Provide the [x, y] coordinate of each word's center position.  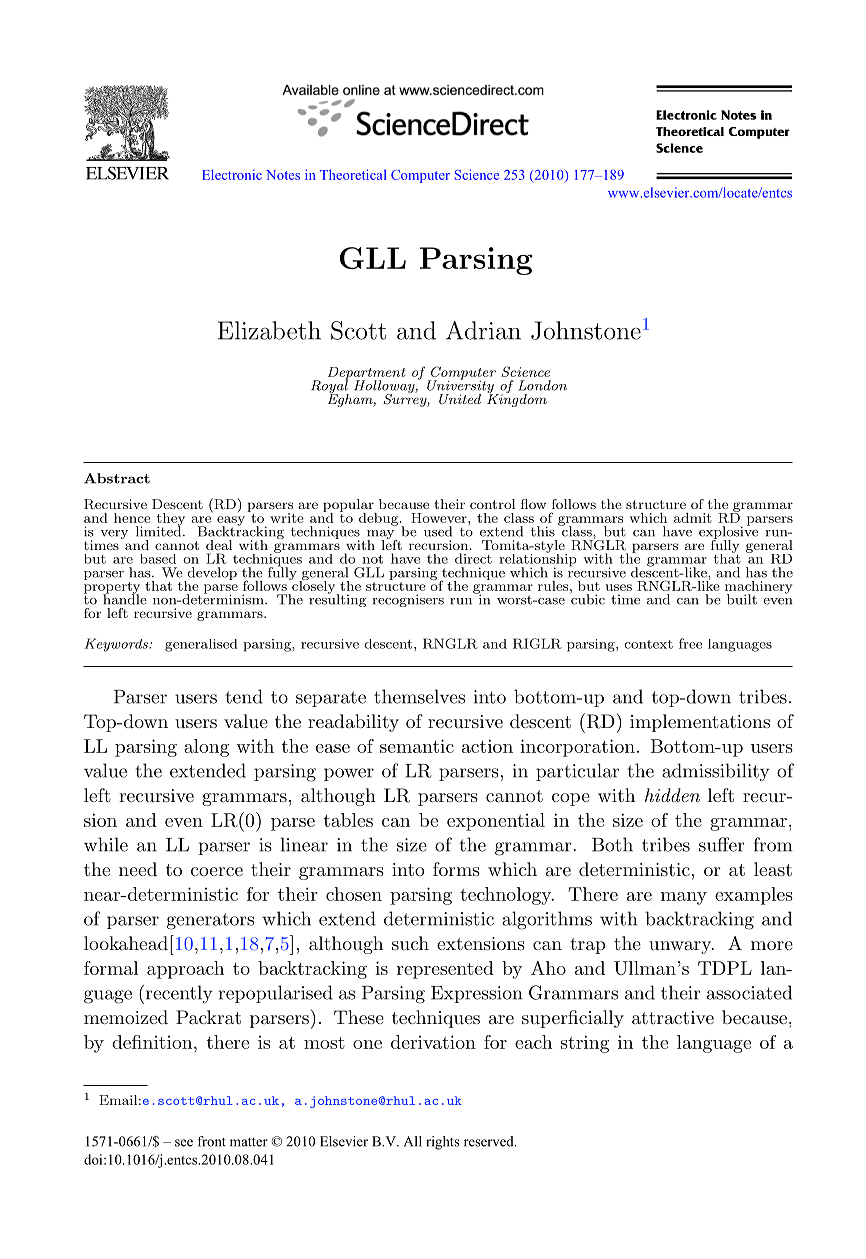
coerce [217, 871]
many [684, 898]
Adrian [483, 330]
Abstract [117, 478]
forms [456, 869]
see [184, 1143]
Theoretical [353, 174]
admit [693, 518]
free [690, 643]
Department [367, 374]
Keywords [117, 645]
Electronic [232, 174]
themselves [419, 696]
